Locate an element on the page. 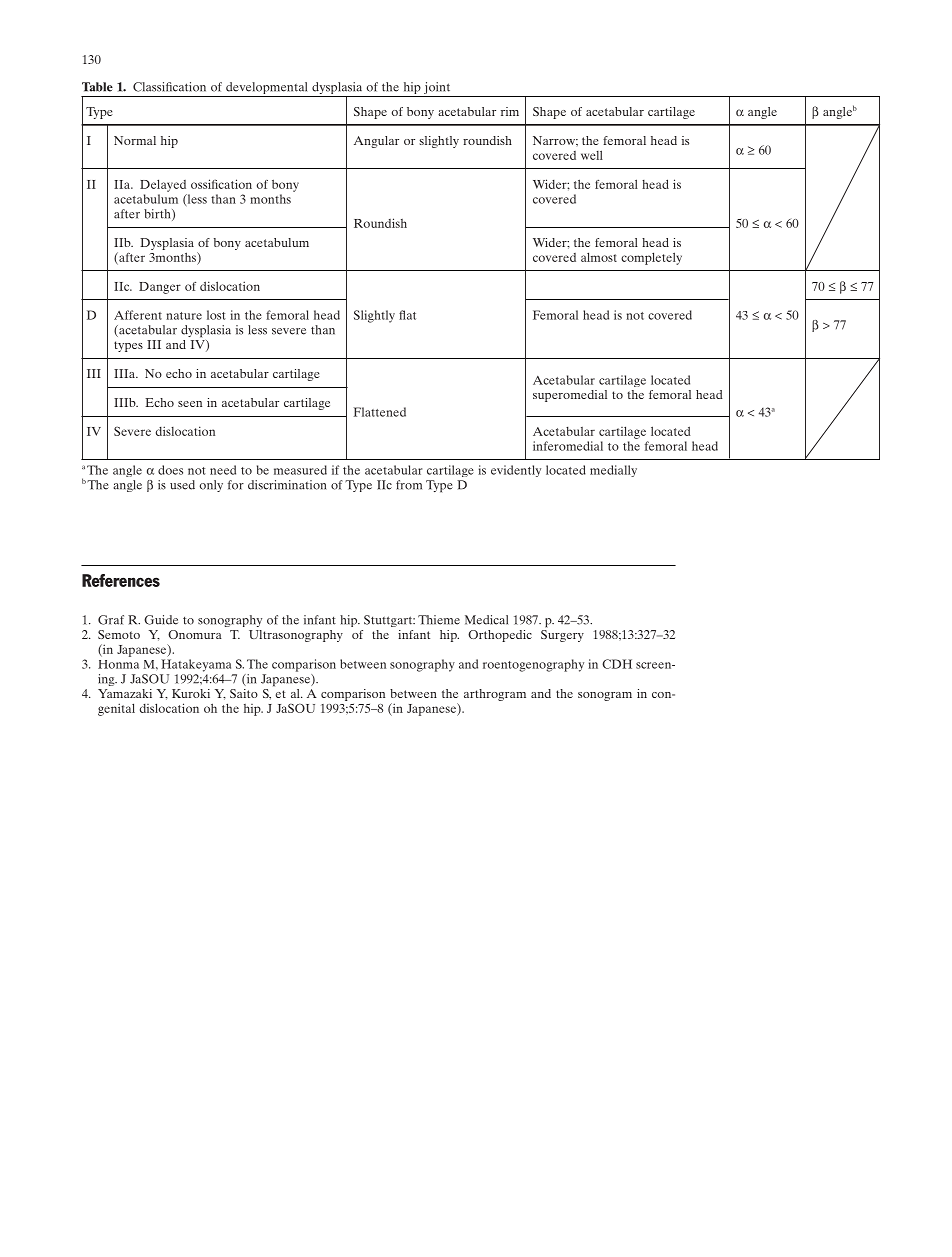 This image has width=952, height=1257. medially is located at coordinates (613, 471).
